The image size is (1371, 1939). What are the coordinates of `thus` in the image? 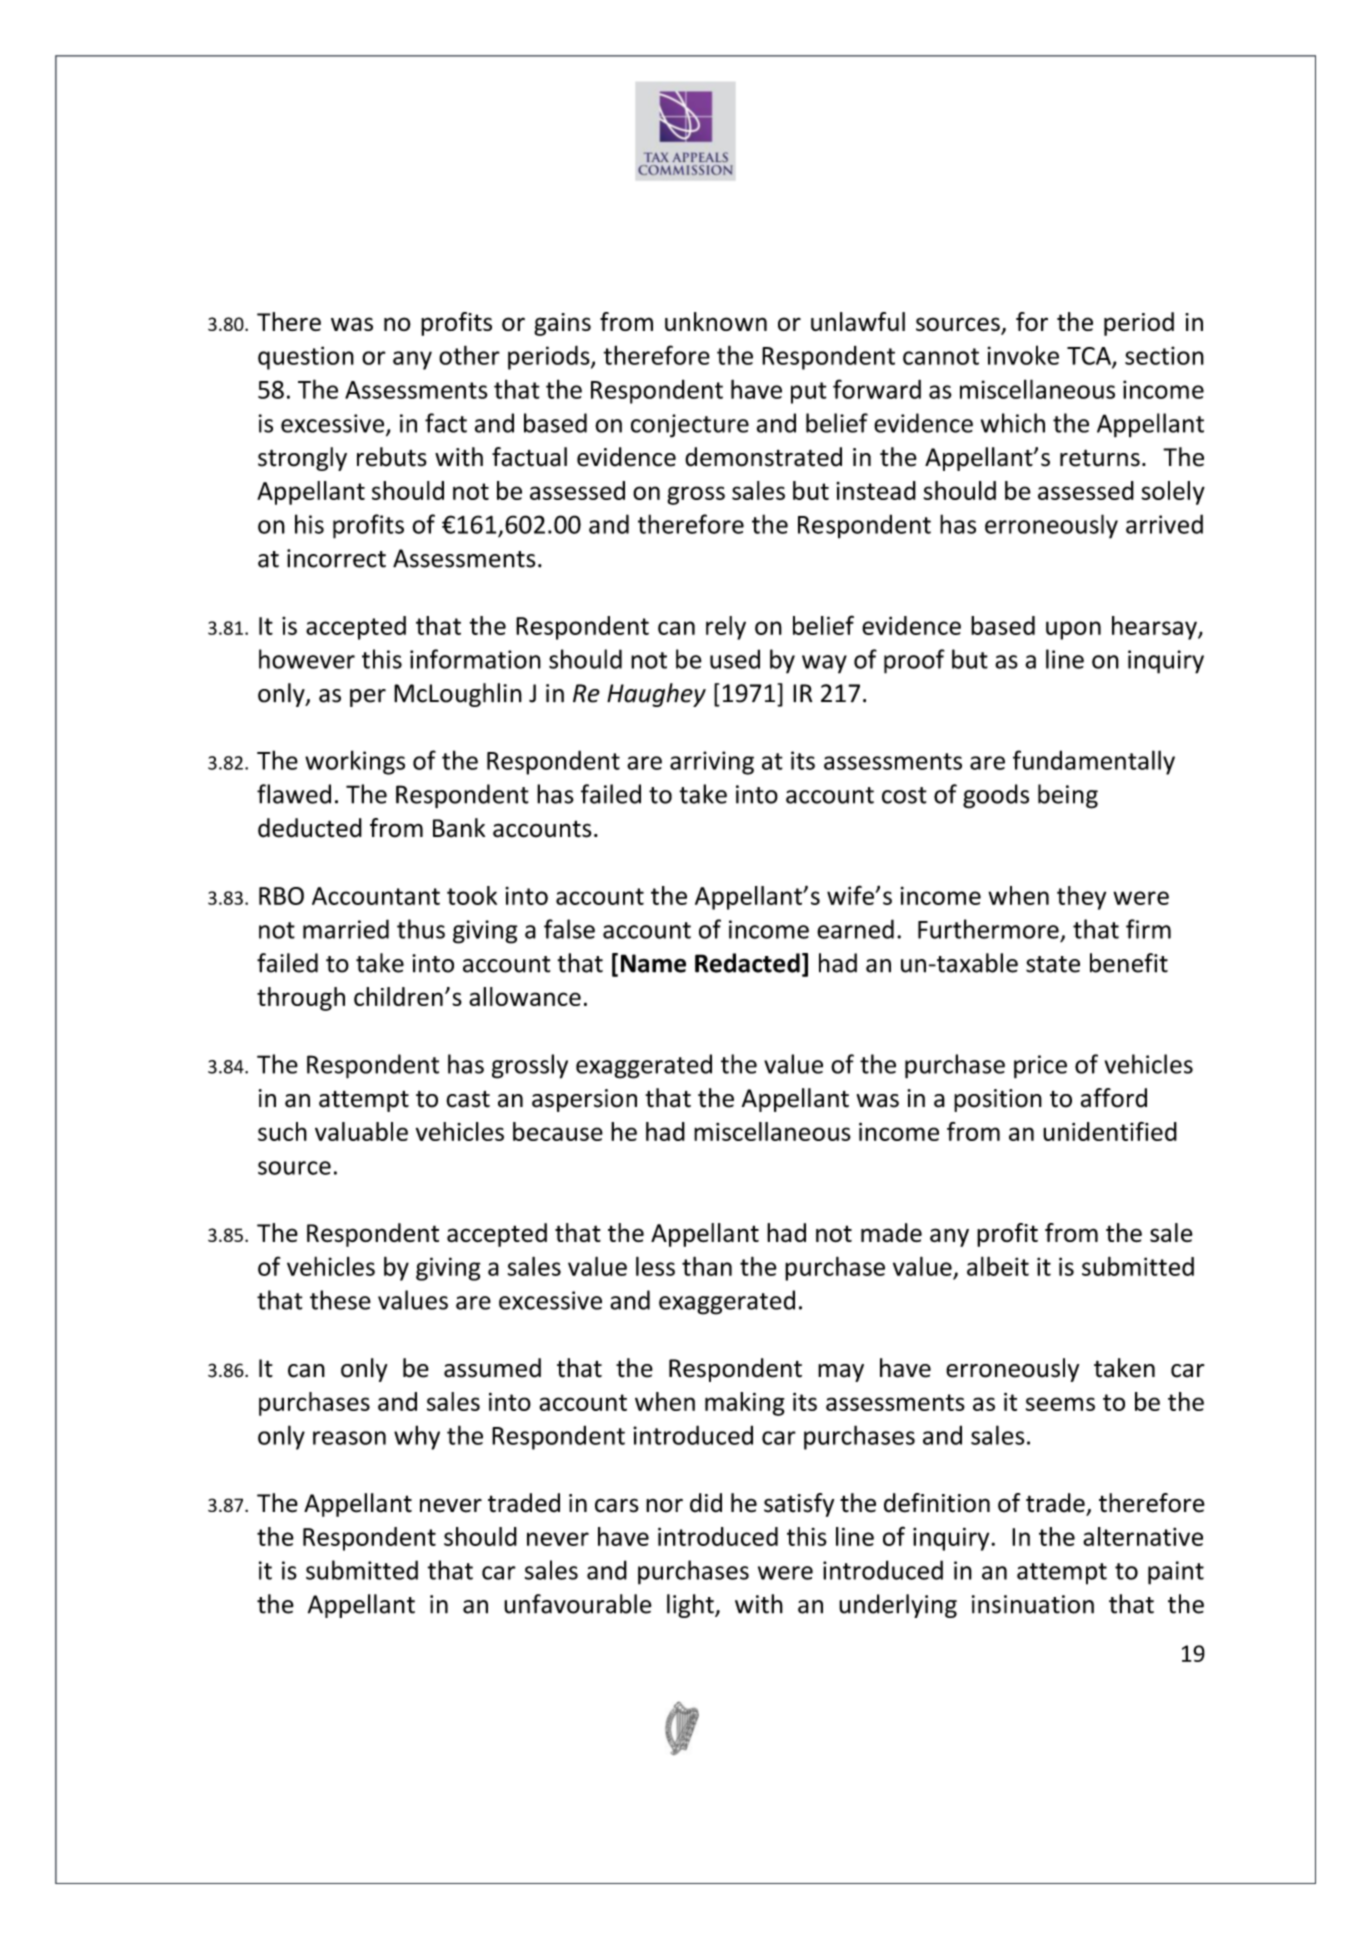 It's located at (421, 929).
